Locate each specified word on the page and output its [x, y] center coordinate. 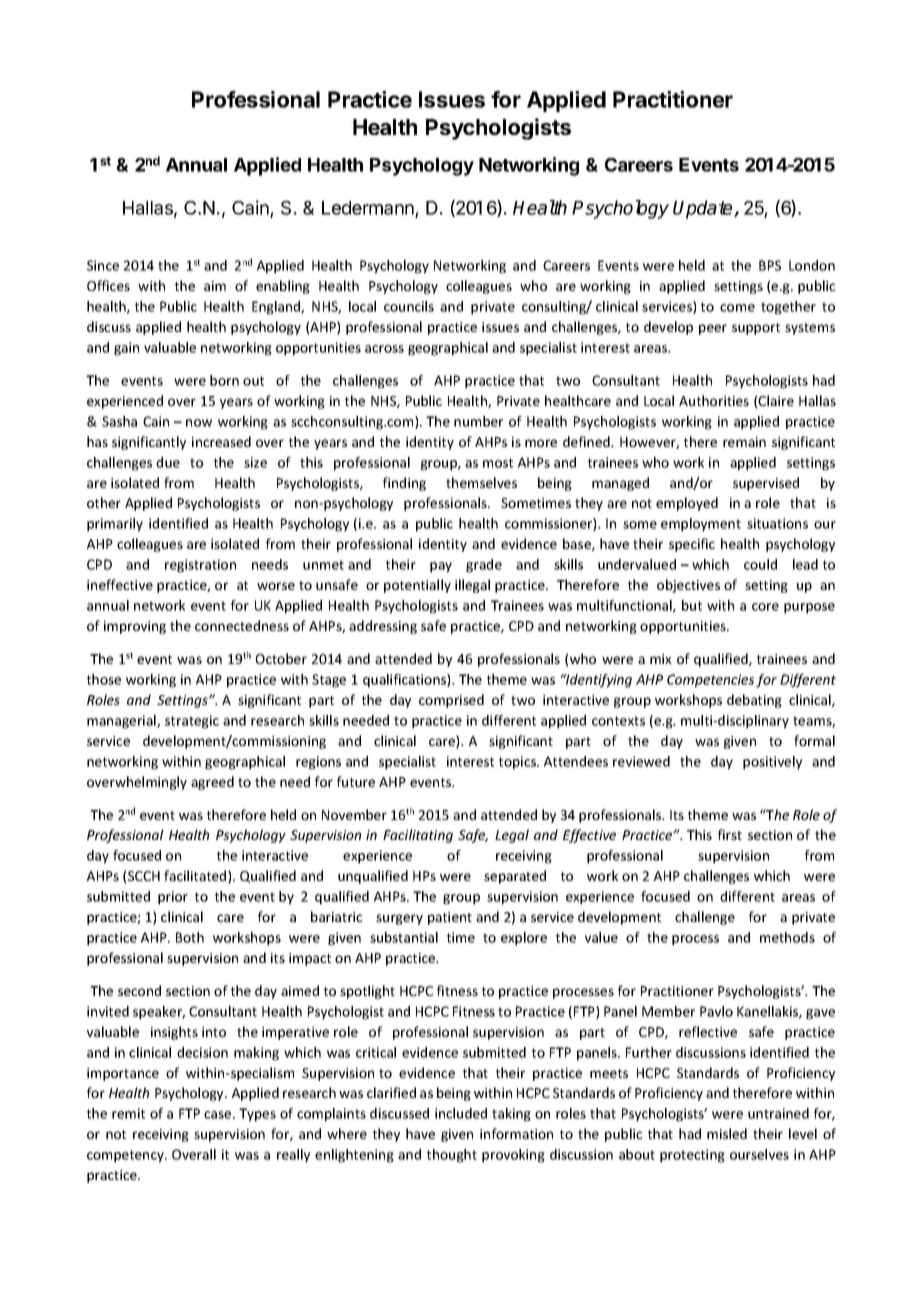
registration [200, 566]
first [730, 834]
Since [103, 265]
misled [727, 1133]
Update [704, 209]
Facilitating [418, 836]
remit [128, 1113]
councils [409, 306]
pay [441, 567]
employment [701, 525]
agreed [212, 783]
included [461, 1113]
